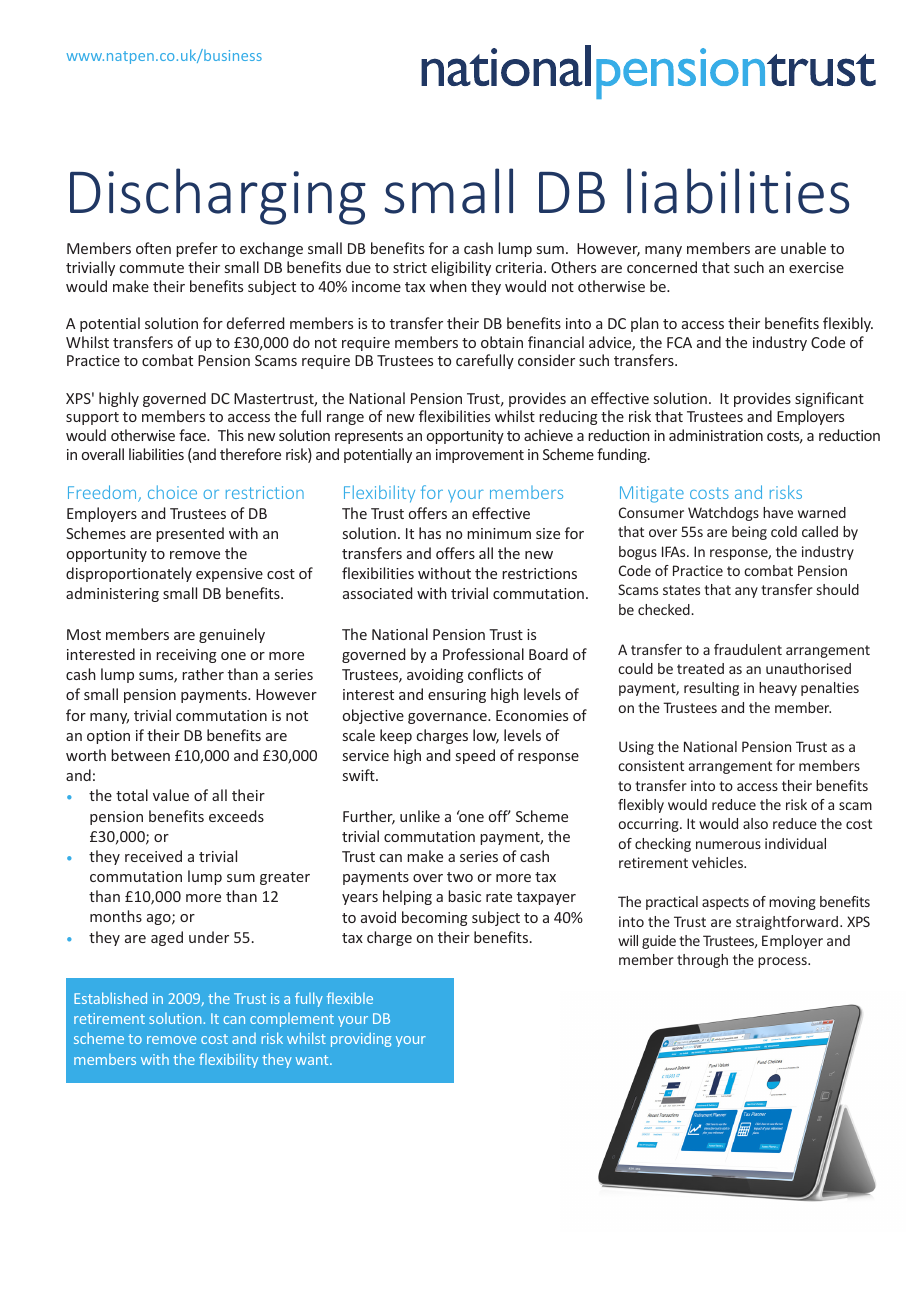 The height and width of the screenshot is (1308, 924). Describe the element at coordinates (749, 533) in the screenshot. I see `being` at that location.
